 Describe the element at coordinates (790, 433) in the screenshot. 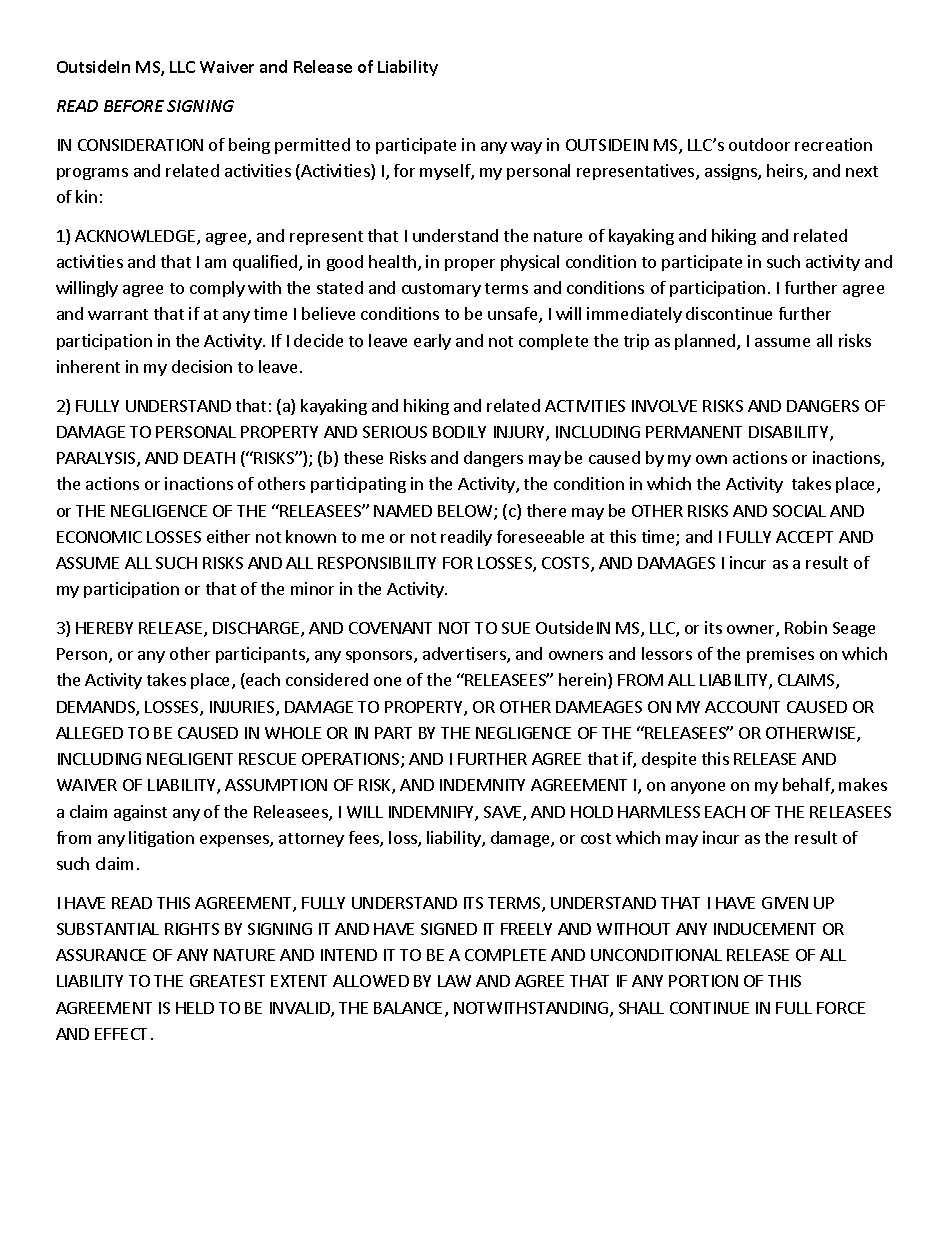

I see `DISABILITY` at that location.
